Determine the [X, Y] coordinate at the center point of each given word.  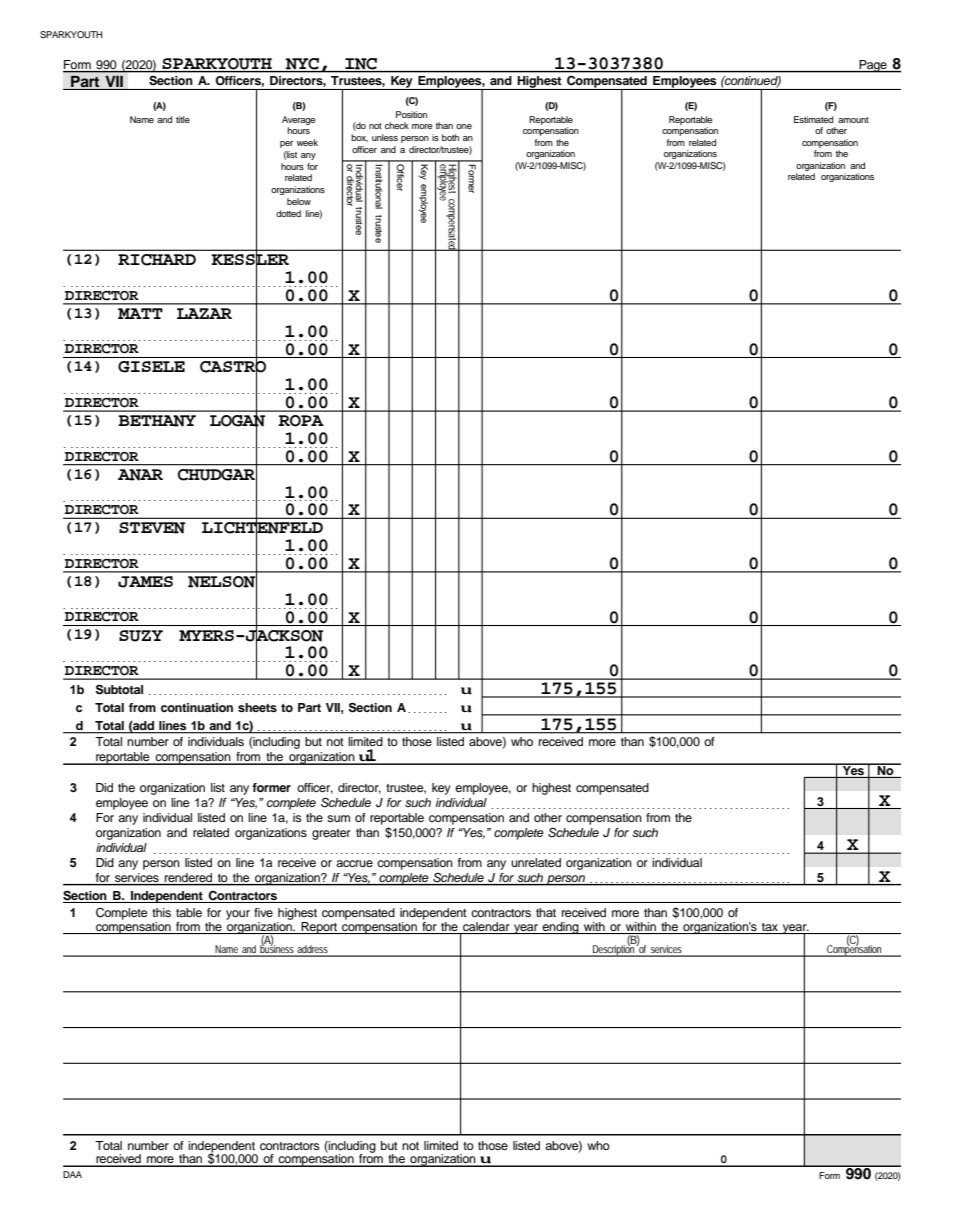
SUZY [141, 636]
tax [770, 927]
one [464, 126]
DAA [72, 1174]
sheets [257, 707]
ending [561, 928]
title [183, 119]
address [312, 950]
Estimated [813, 119]
